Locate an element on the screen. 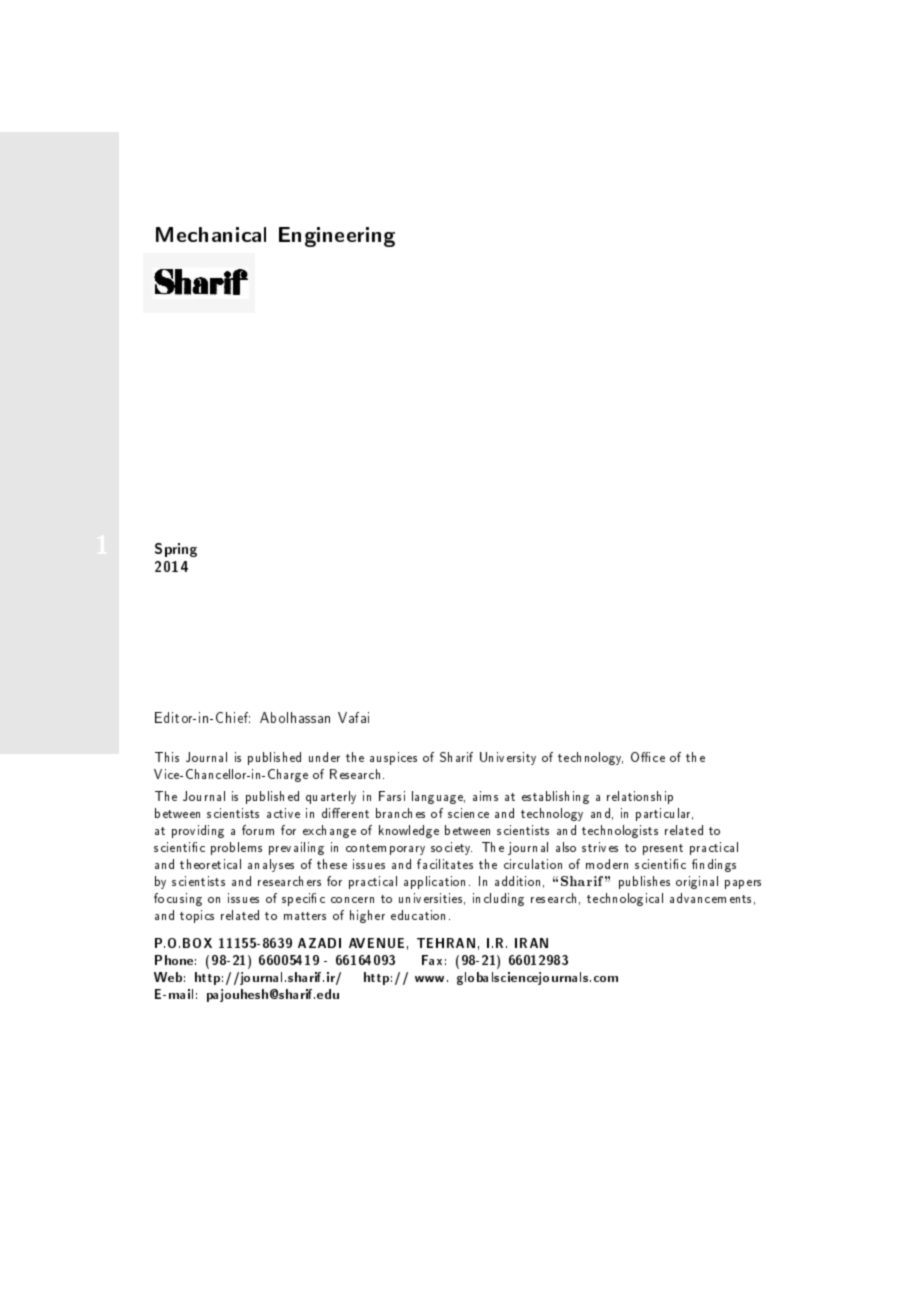 This screenshot has width=924, height=1308. TEHRAN is located at coordinates (446, 943).
